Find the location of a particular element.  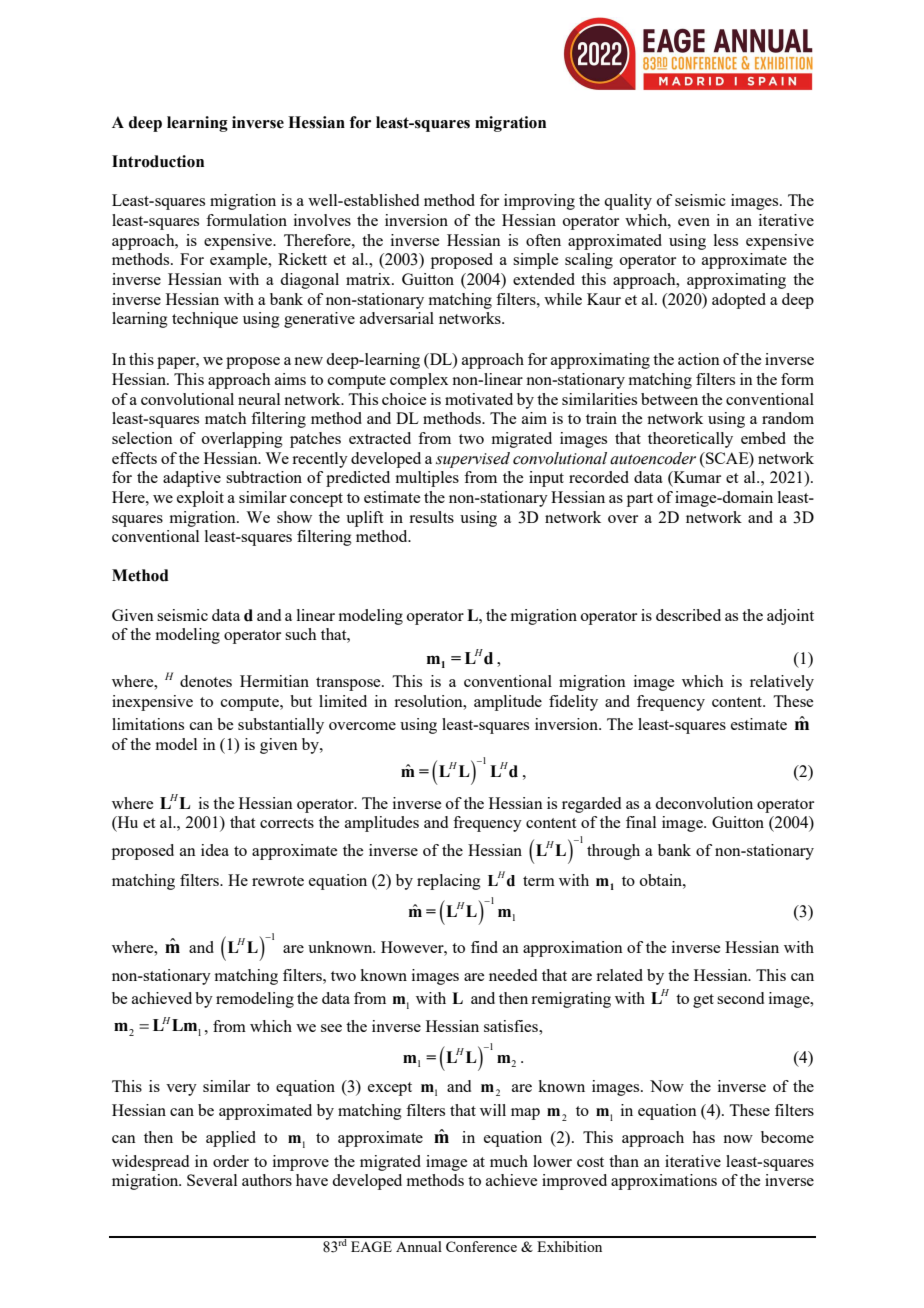

has is located at coordinates (703, 1137).
